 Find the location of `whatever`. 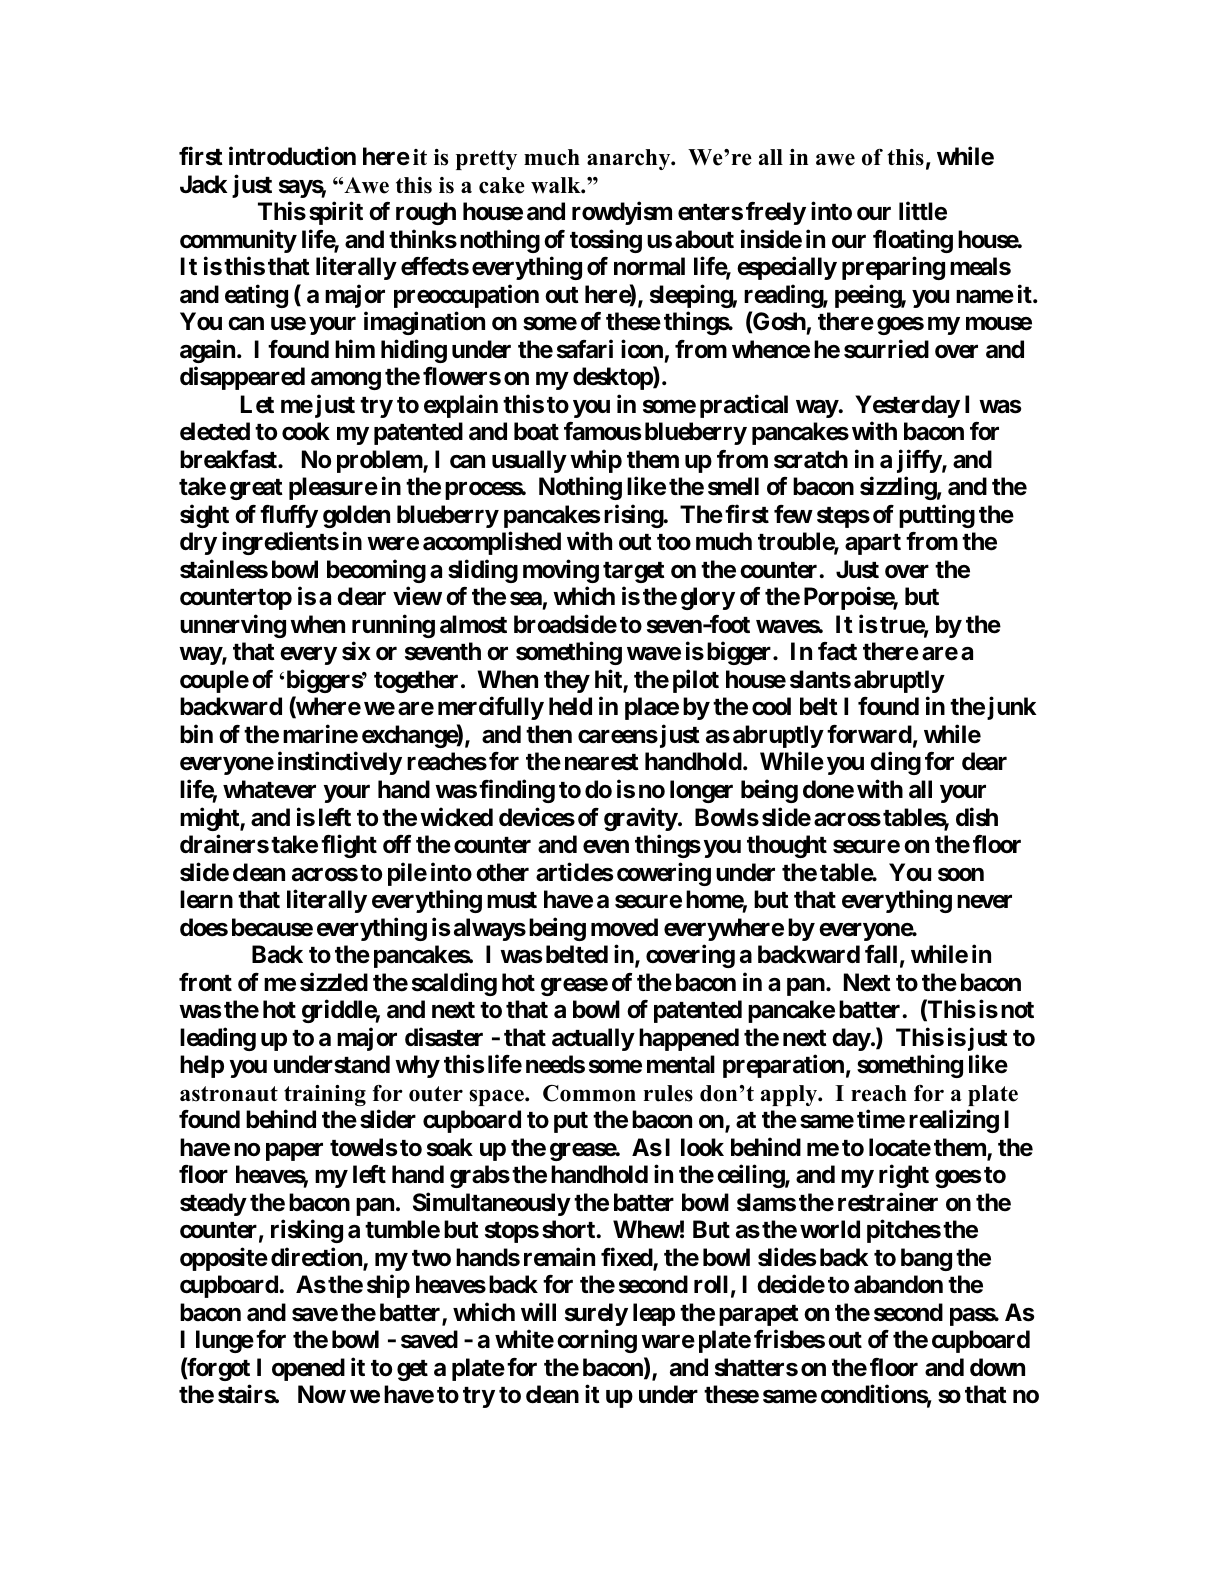

whatever is located at coordinates (269, 789).
